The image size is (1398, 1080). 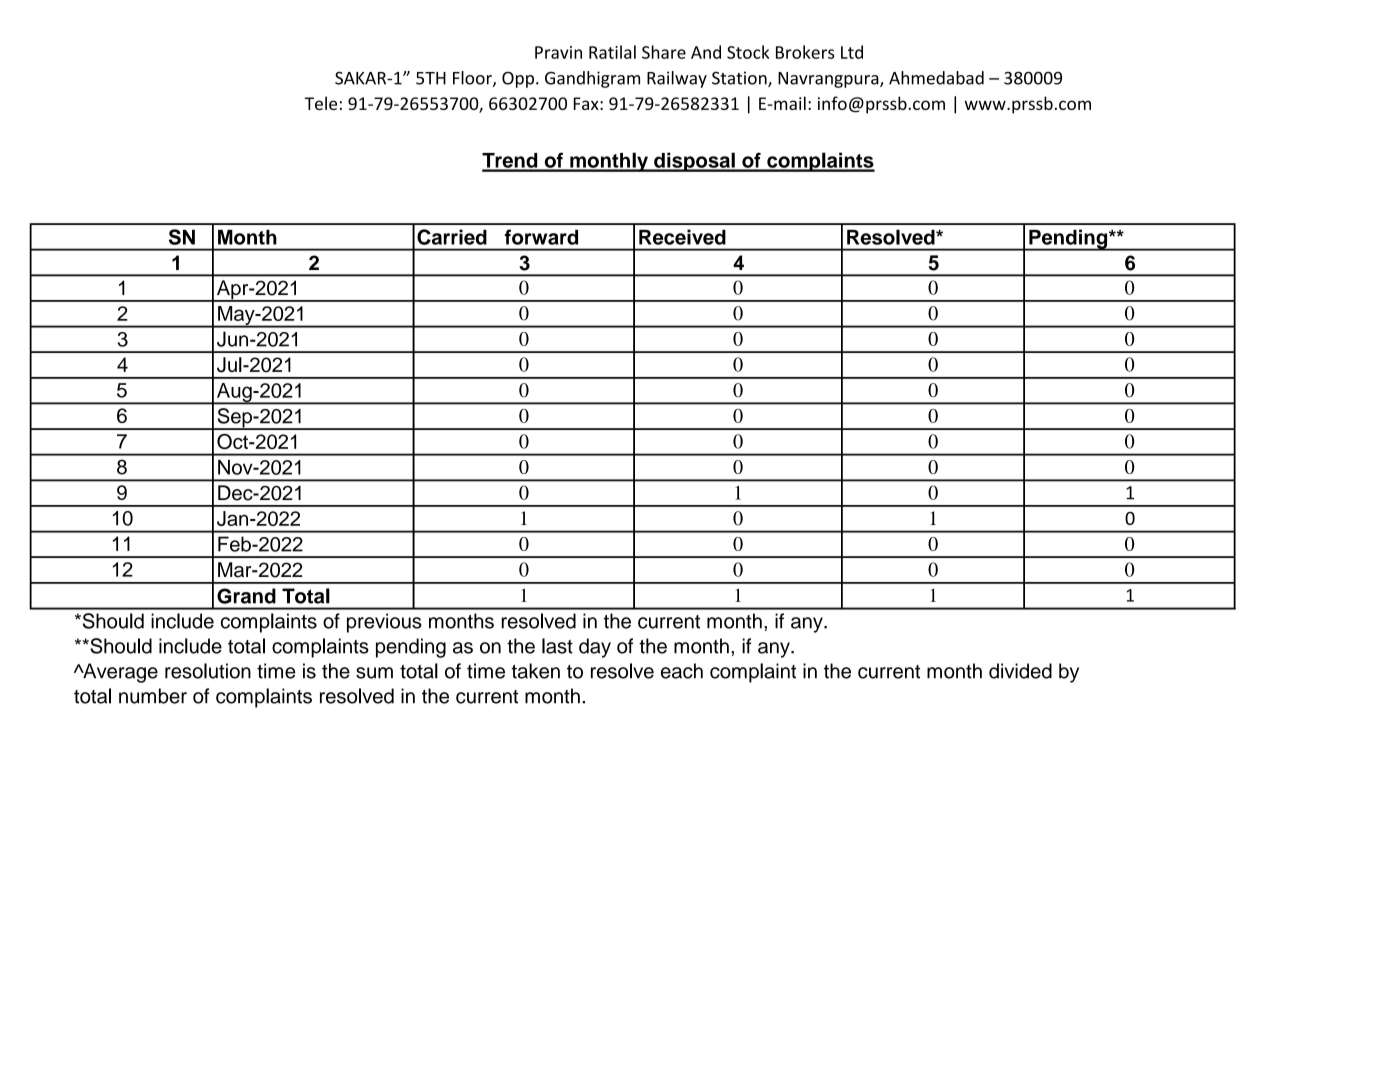 What do you see at coordinates (321, 103) in the screenshot?
I see `Tele` at bounding box center [321, 103].
